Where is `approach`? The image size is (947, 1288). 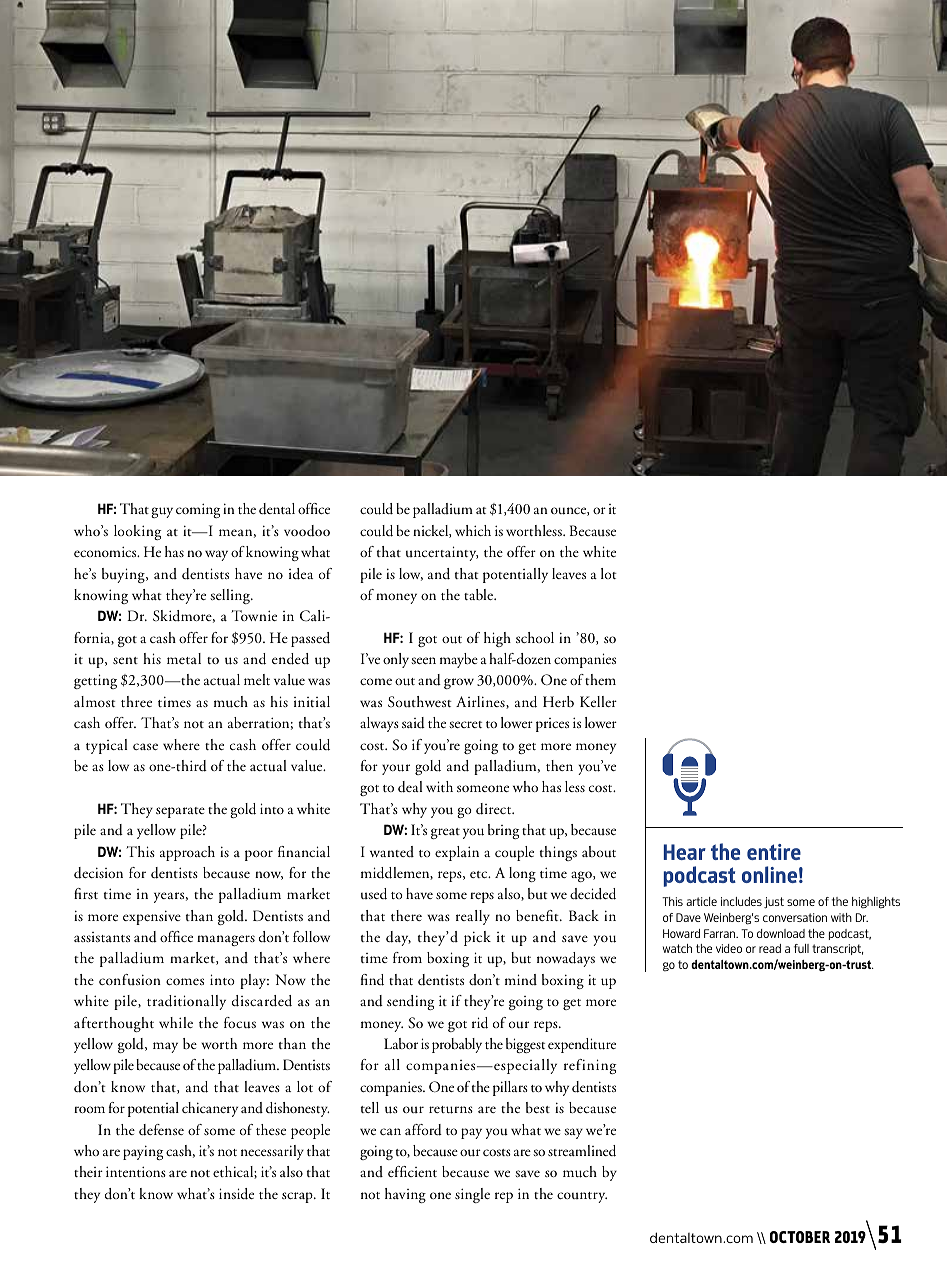 approach is located at coordinates (187, 853).
